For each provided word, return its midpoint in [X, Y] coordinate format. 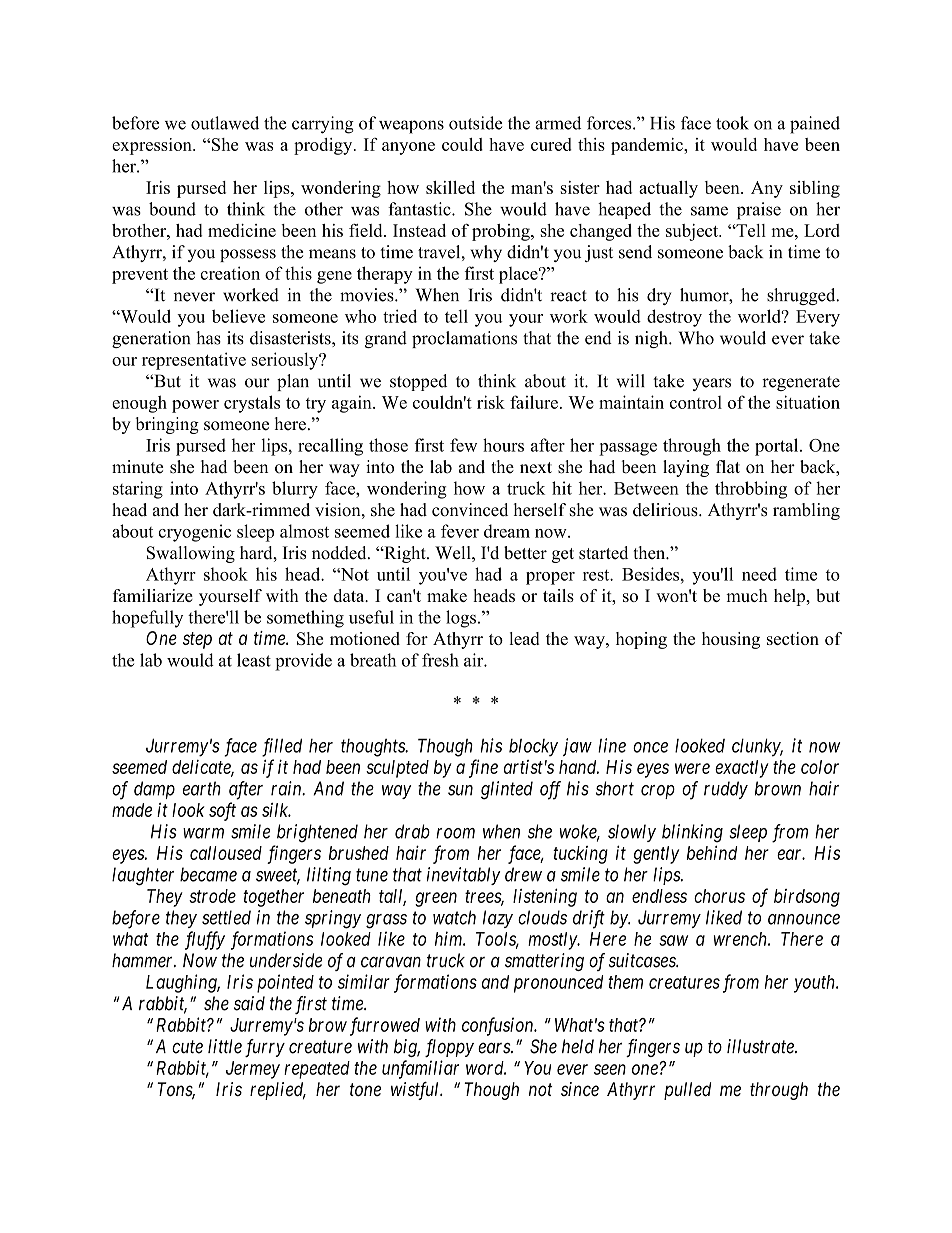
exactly [742, 769]
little [225, 1046]
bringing [167, 425]
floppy [449, 1048]
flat [728, 466]
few [463, 445]
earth [202, 788]
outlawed [225, 123]
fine [483, 768]
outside [476, 123]
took [732, 123]
